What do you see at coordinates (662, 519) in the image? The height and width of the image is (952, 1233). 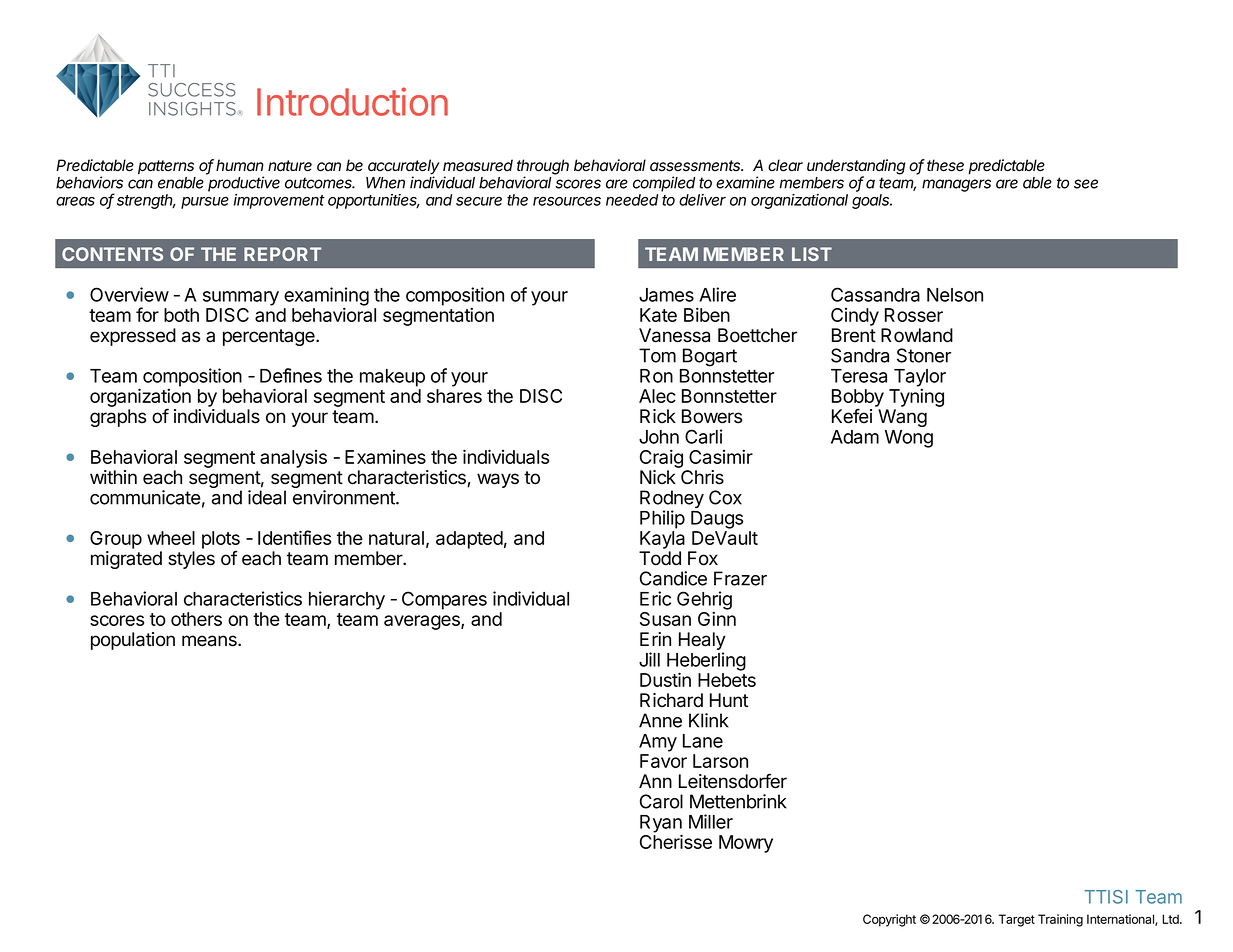 I see `Philip` at bounding box center [662, 519].
